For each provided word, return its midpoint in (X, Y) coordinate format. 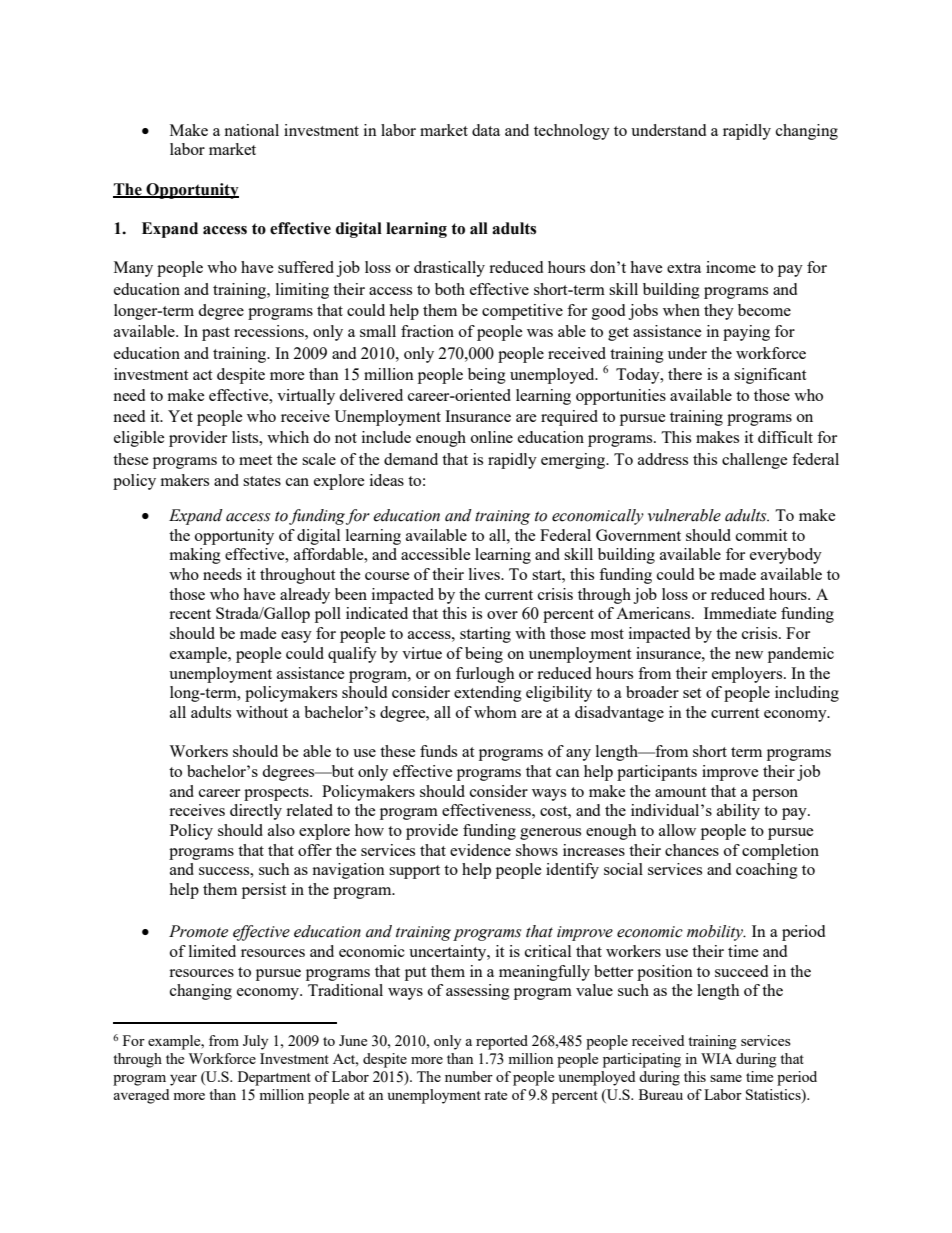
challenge (755, 461)
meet (255, 460)
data (486, 130)
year (183, 1080)
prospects (277, 794)
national (251, 130)
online (492, 437)
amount (680, 792)
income (731, 267)
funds (438, 751)
